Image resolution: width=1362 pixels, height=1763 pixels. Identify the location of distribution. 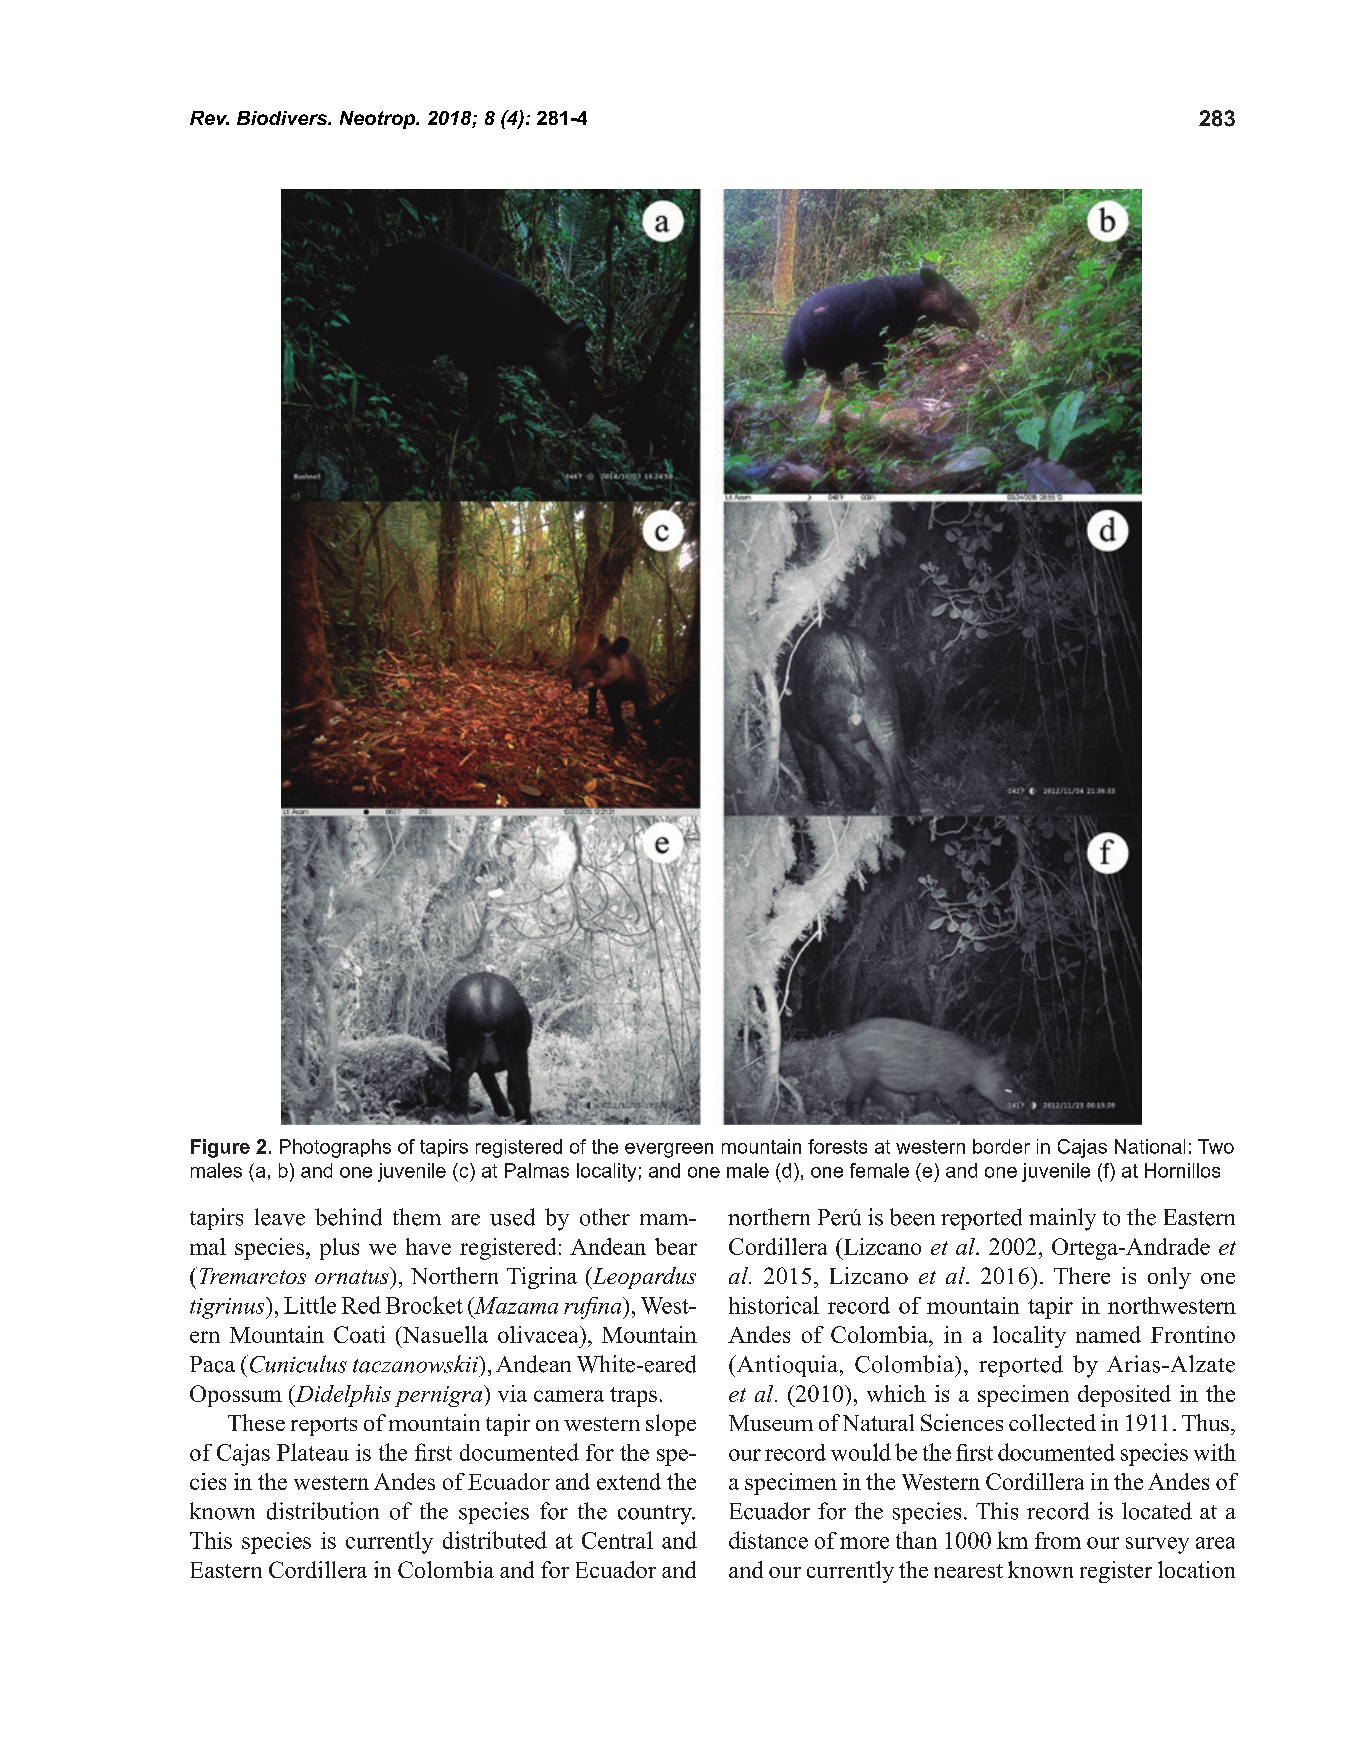
(323, 1511).
